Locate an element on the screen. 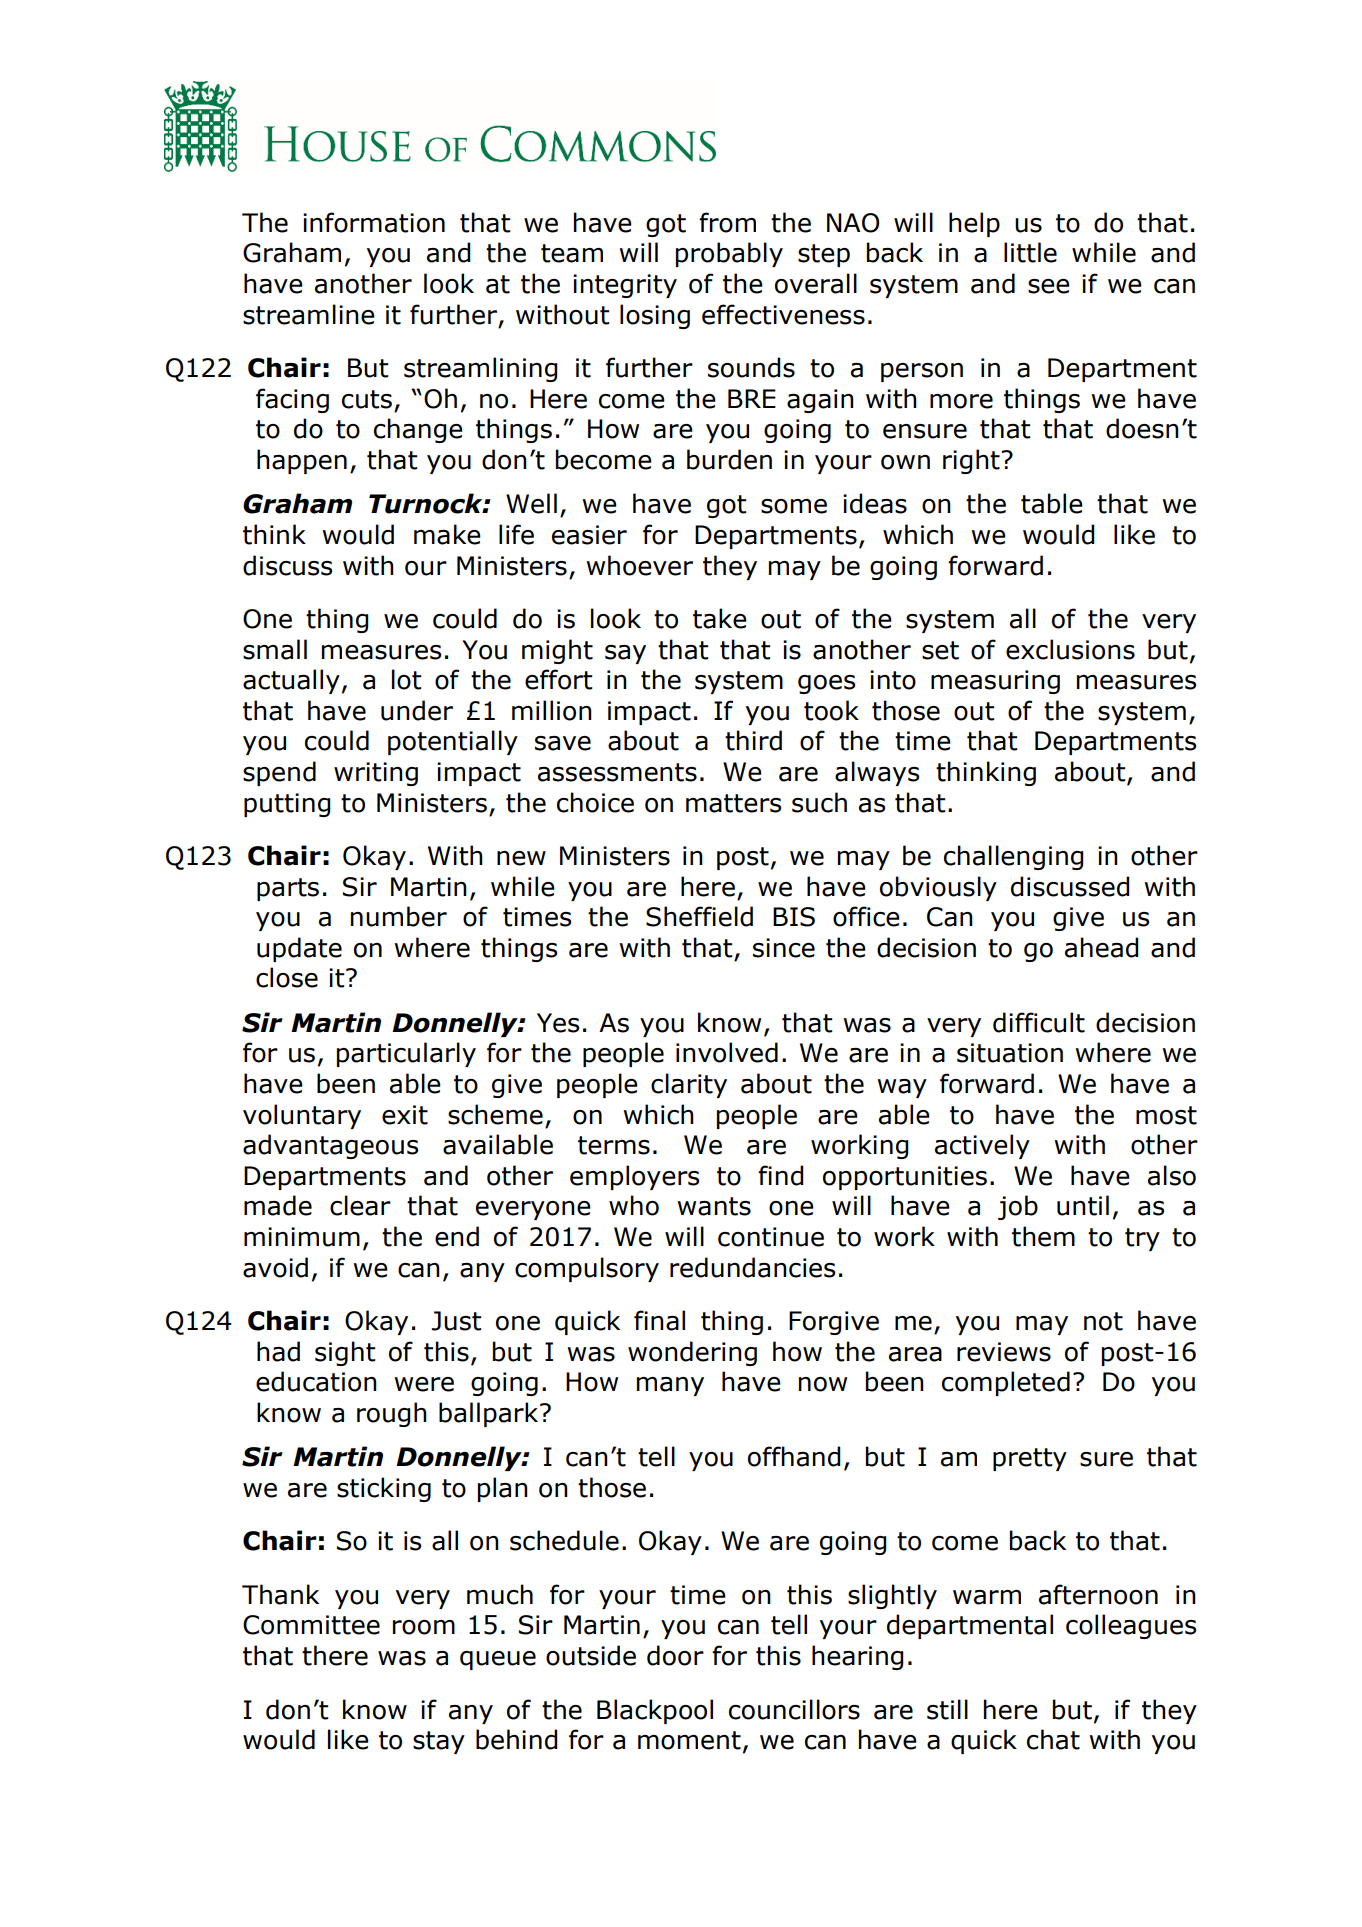 The width and height of the screenshot is (1362, 1927). difficult is located at coordinates (1039, 1022).
